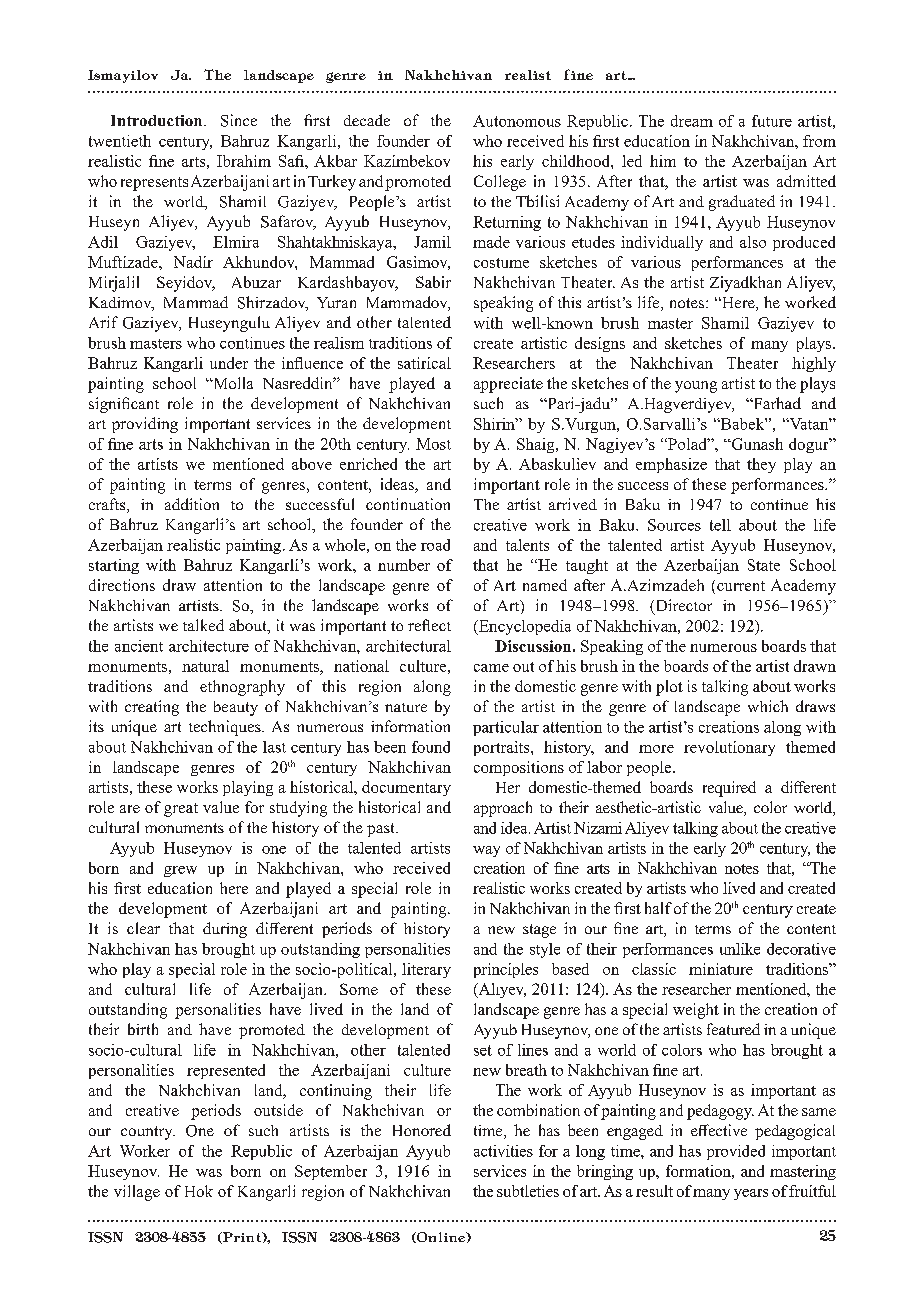  What do you see at coordinates (408, 504) in the image?
I see `continuation` at bounding box center [408, 504].
